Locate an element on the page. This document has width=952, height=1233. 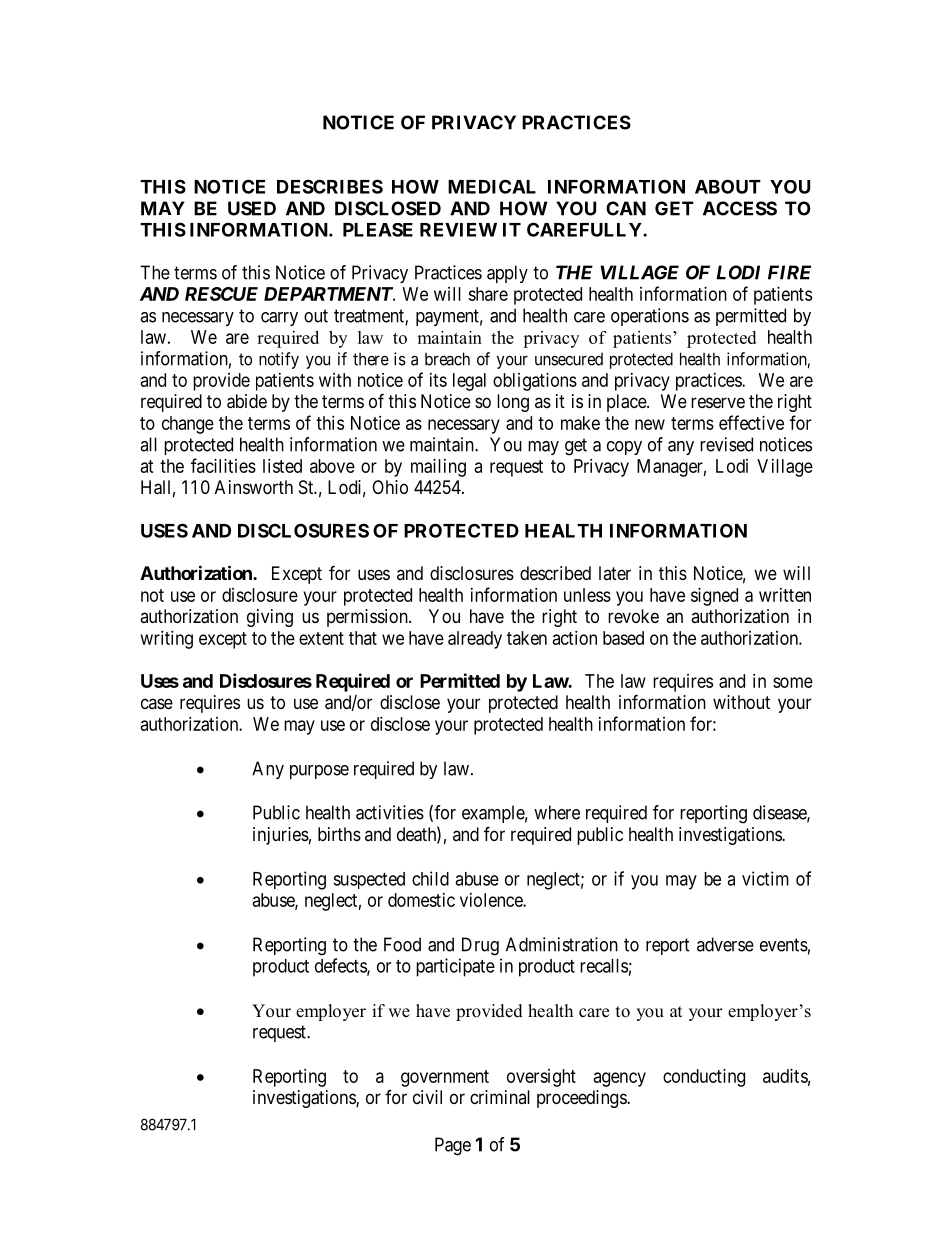
criminal is located at coordinates (500, 1097).
